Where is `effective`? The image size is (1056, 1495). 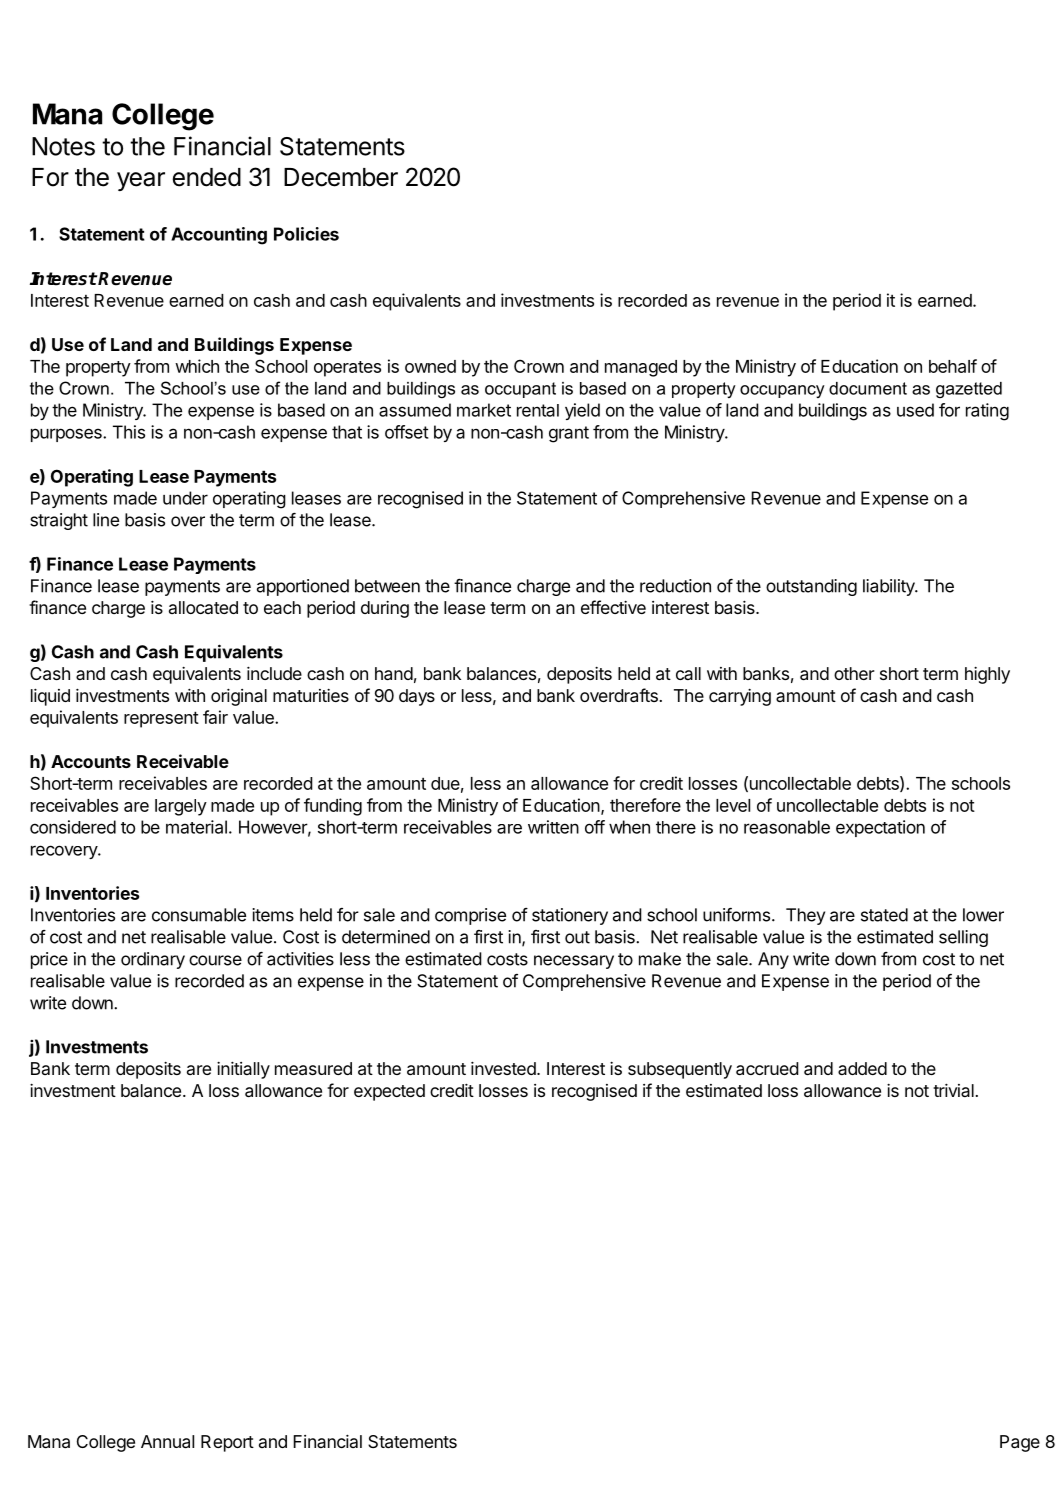
effective is located at coordinates (613, 607).
